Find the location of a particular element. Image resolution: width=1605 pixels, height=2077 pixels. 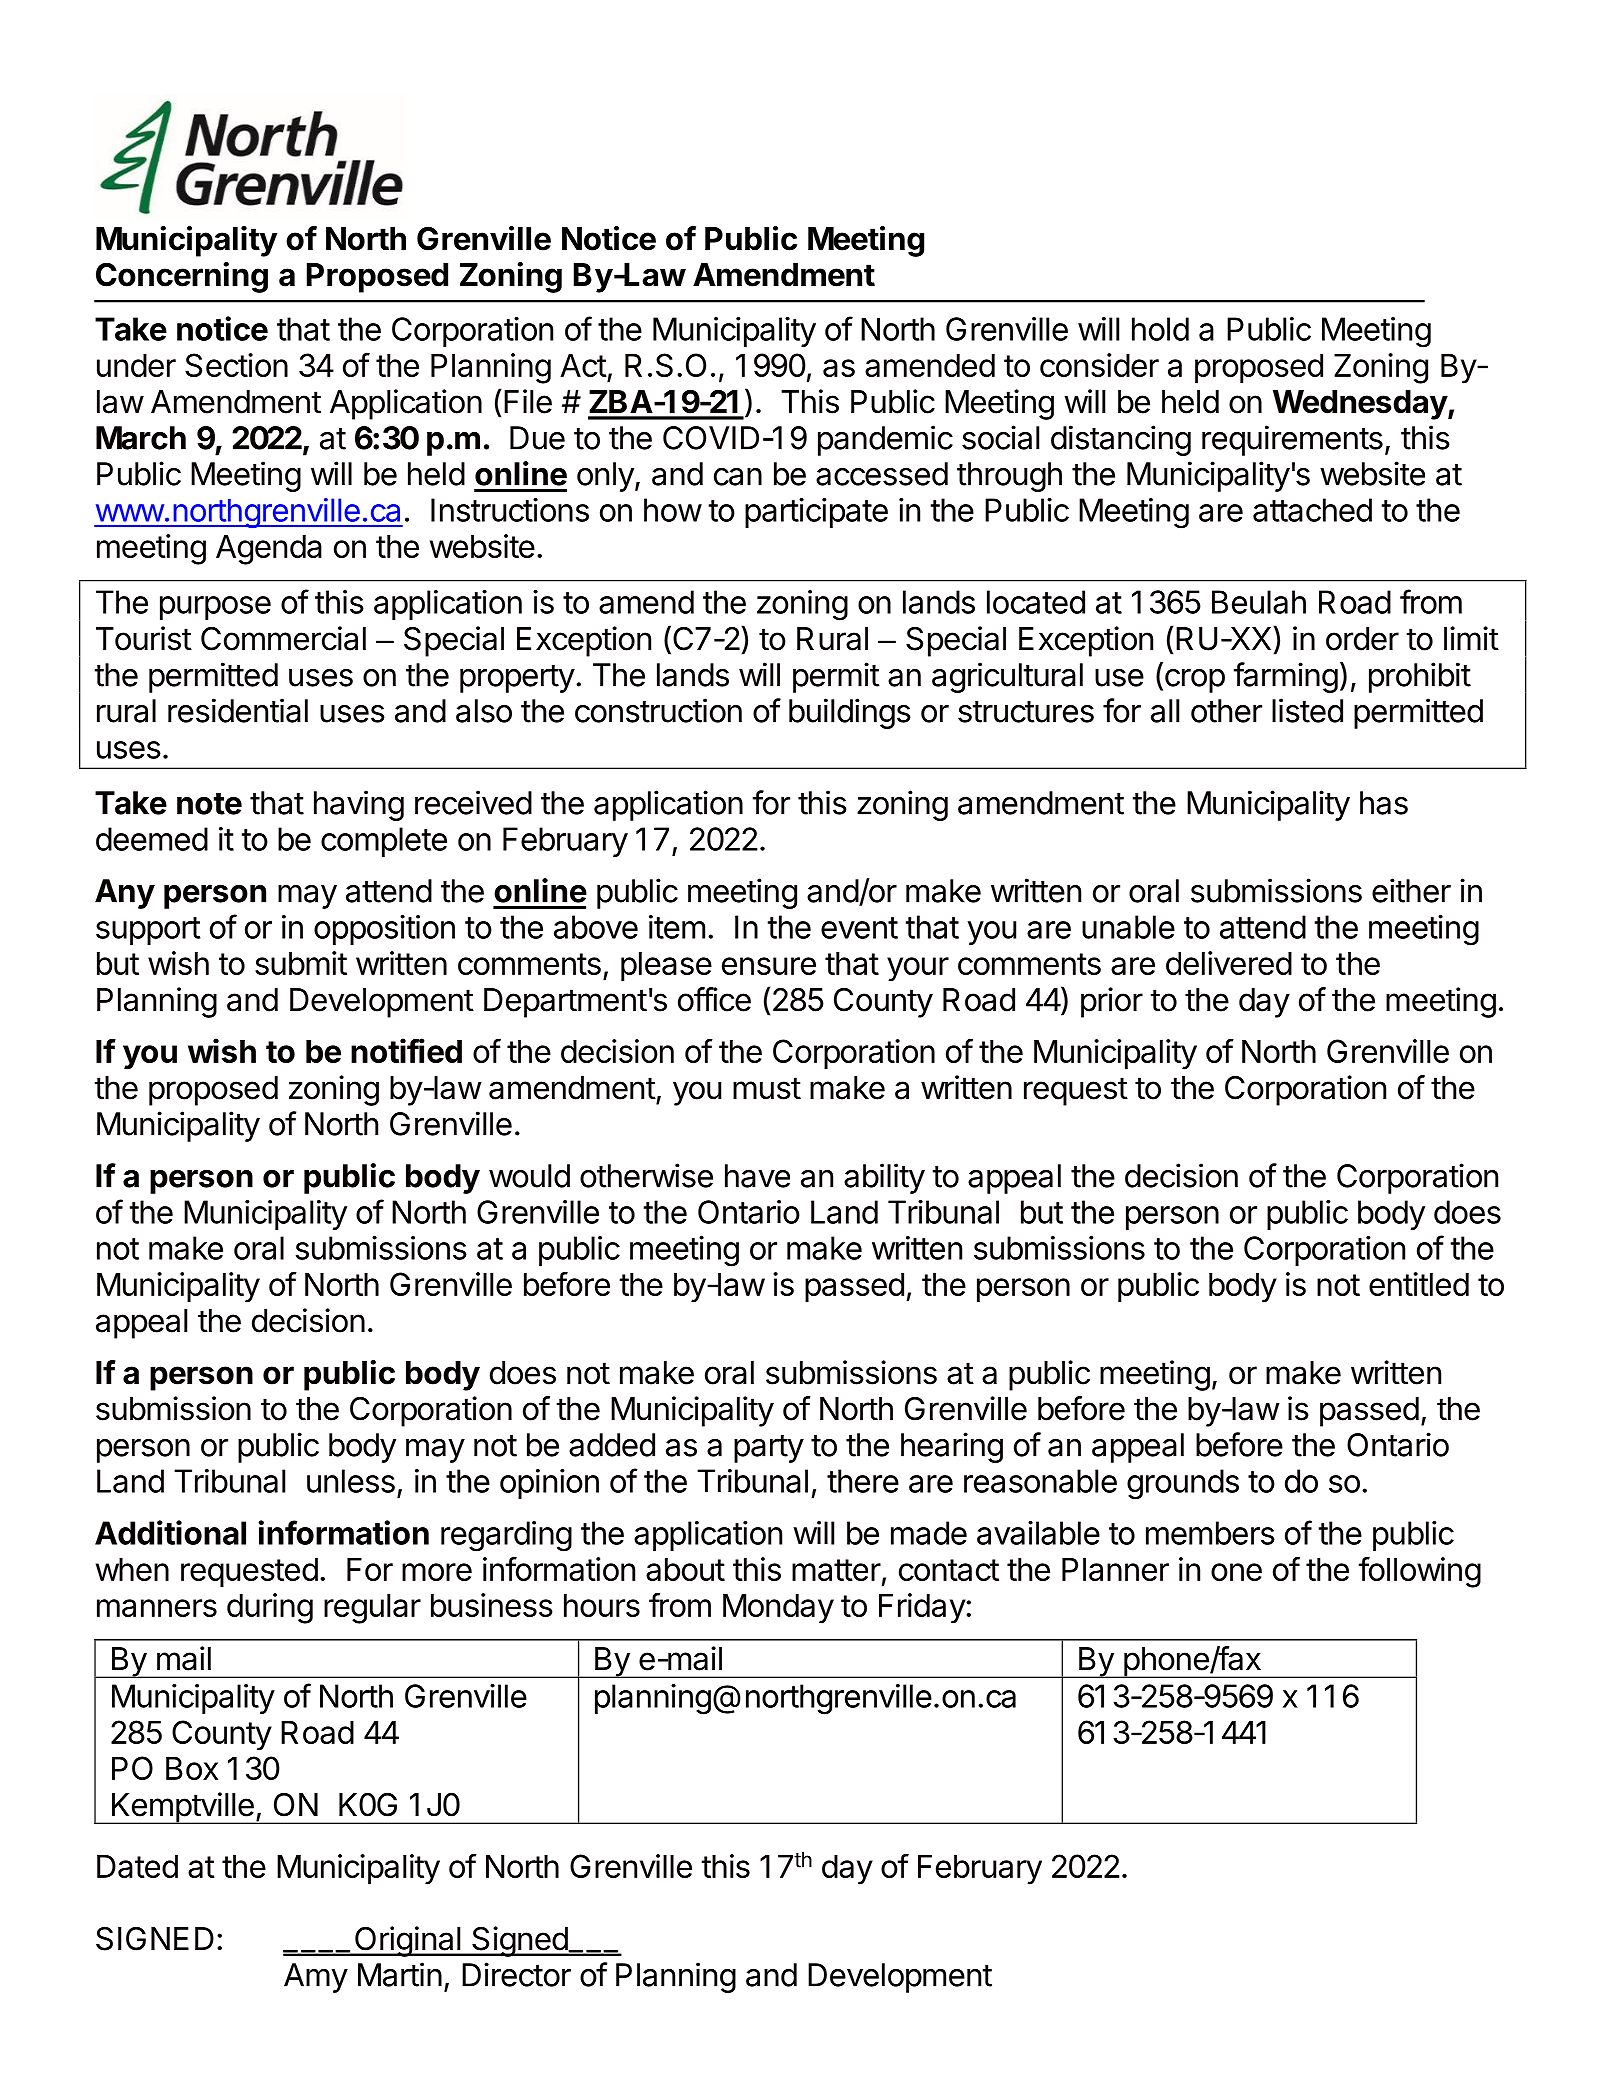

unless is located at coordinates (351, 1481).
